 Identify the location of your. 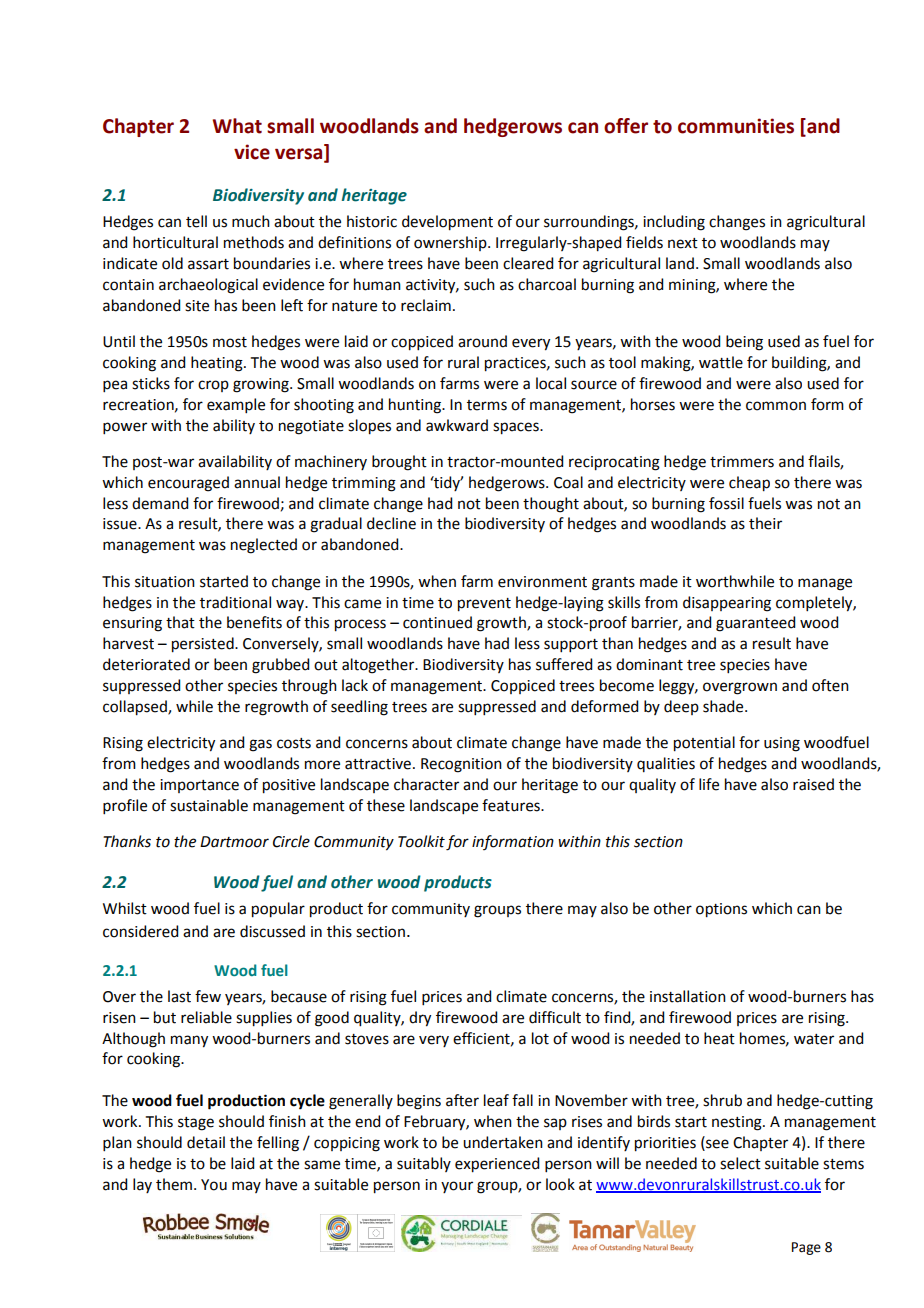
(457, 1187).
